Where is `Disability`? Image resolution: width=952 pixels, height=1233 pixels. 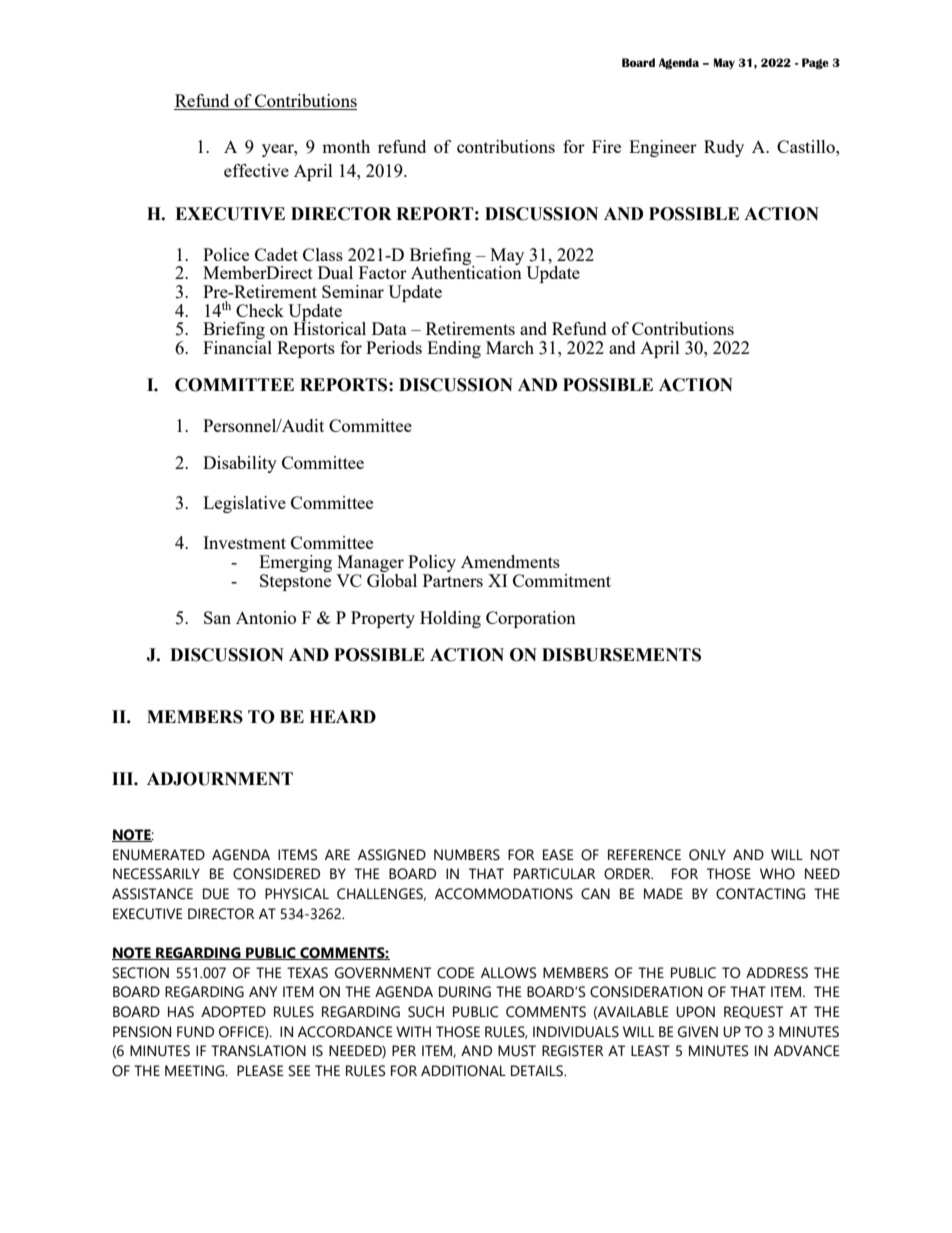
Disability is located at coordinates (240, 464).
